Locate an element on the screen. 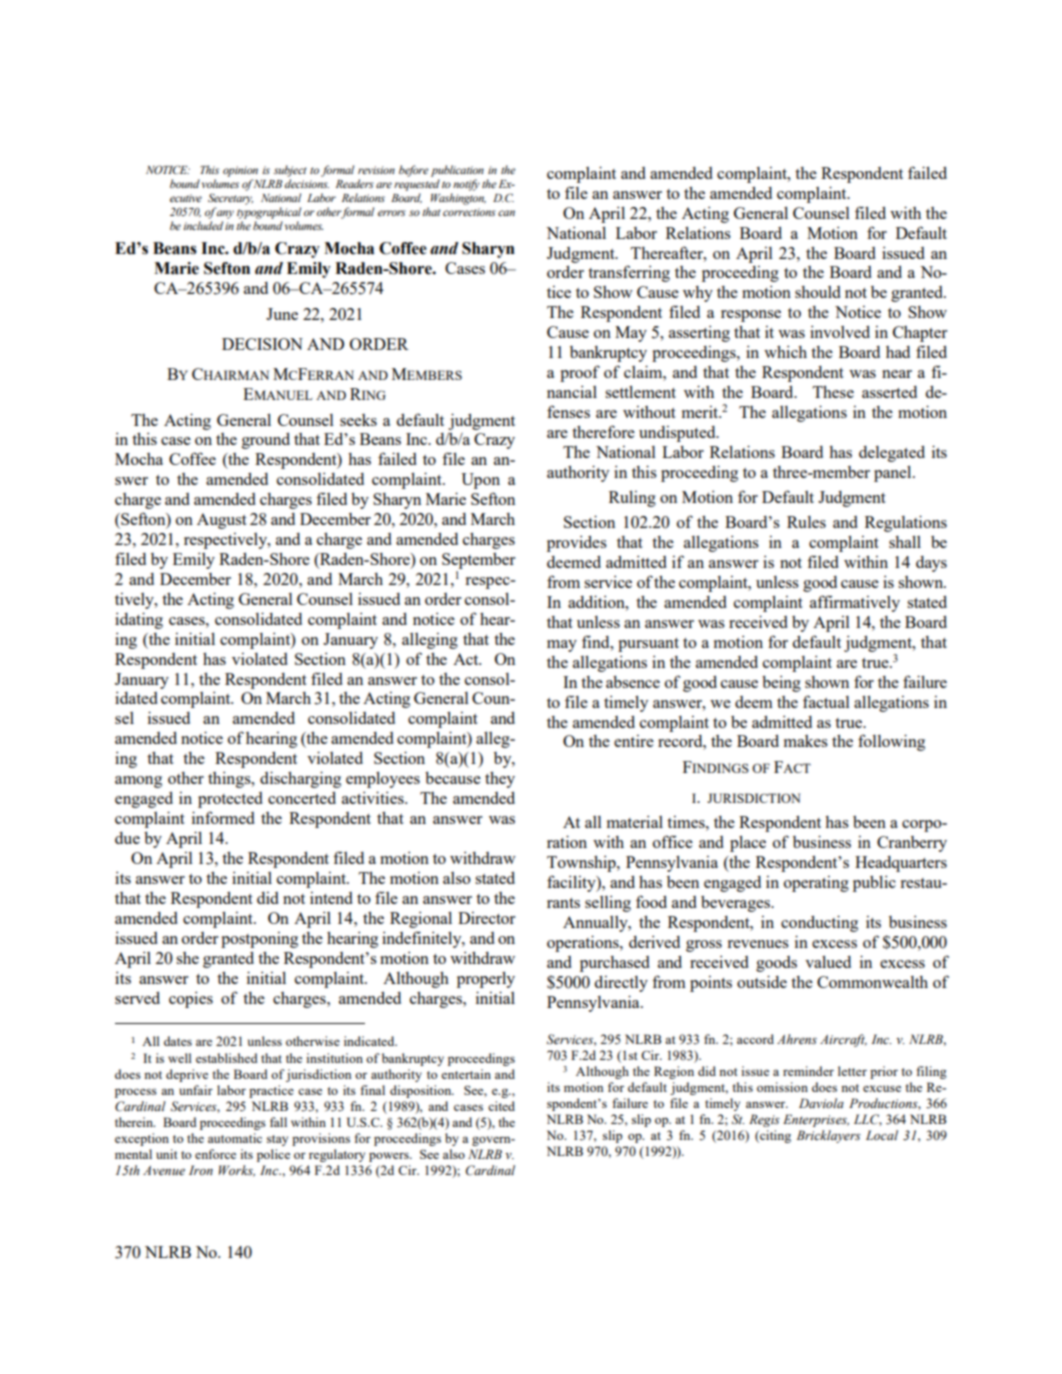 The image size is (1062, 1374). cited is located at coordinates (501, 1106).
